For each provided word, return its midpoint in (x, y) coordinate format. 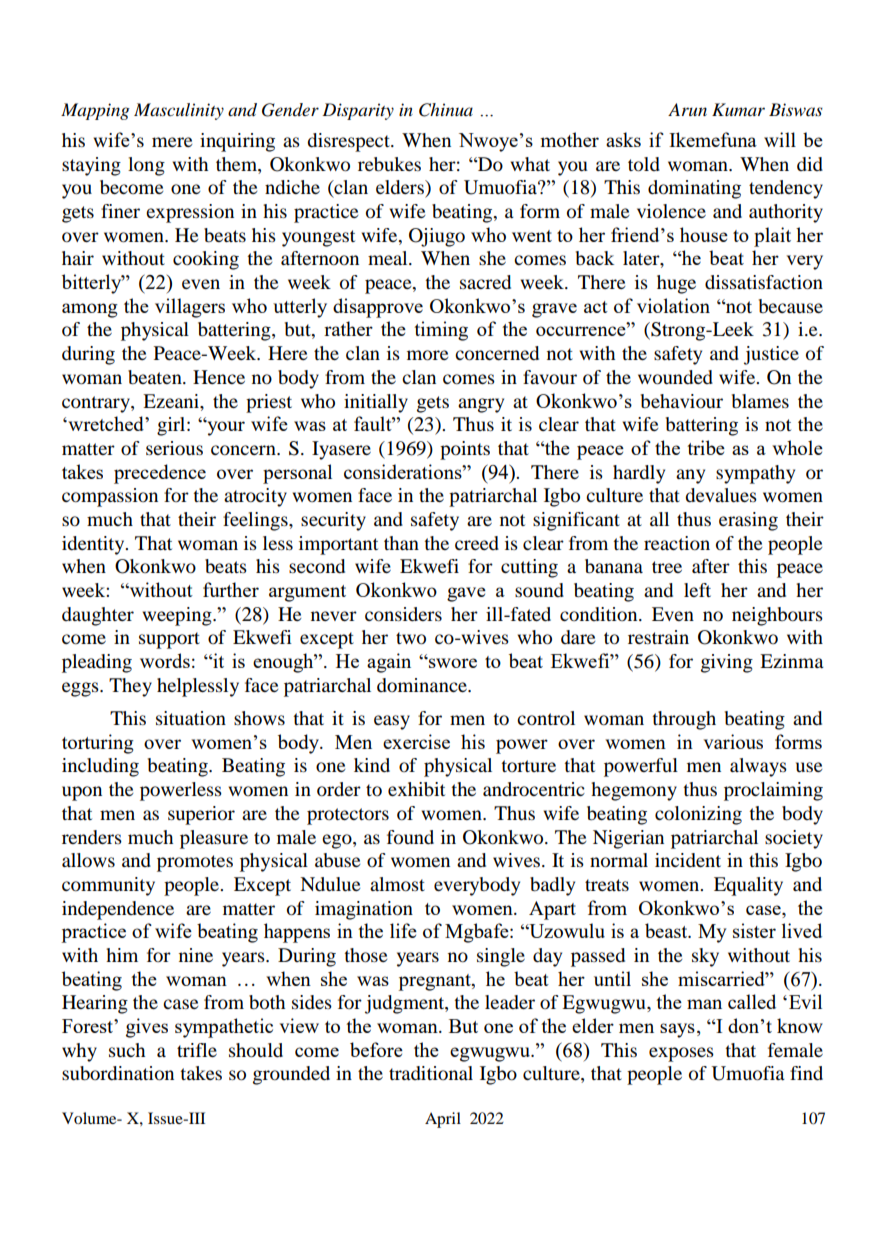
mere (172, 142)
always (758, 767)
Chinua (446, 110)
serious (174, 448)
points (465, 450)
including (100, 767)
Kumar (738, 109)
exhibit (416, 789)
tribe (706, 447)
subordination (118, 1073)
